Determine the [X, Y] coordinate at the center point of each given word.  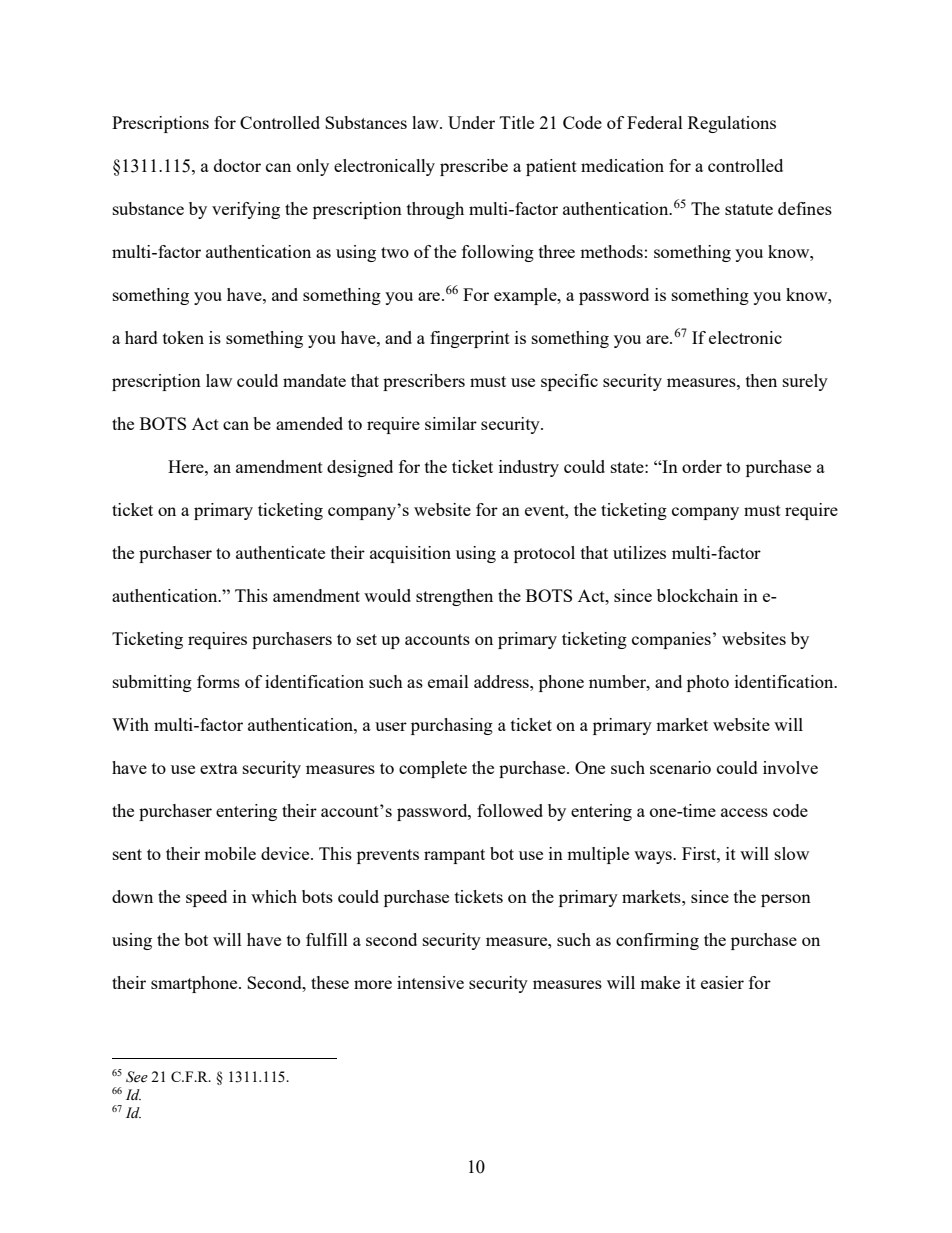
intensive [430, 982]
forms [218, 681]
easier [722, 982]
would [387, 595]
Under [471, 122]
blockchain [697, 595]
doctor [237, 165]
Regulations [732, 124]
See [137, 1077]
